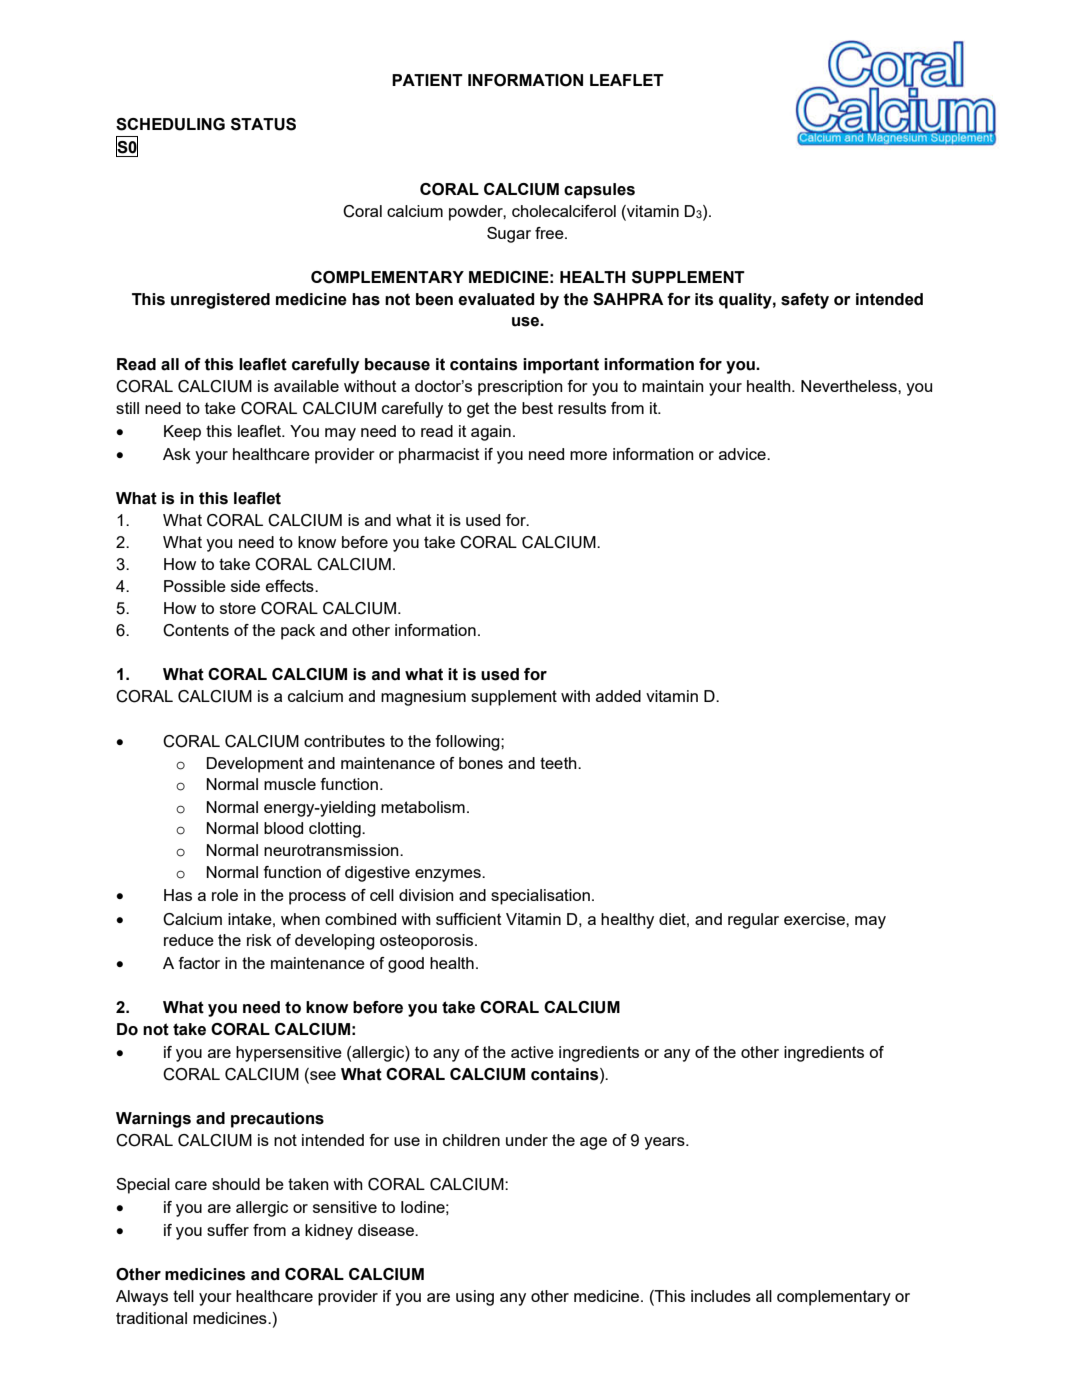  Describe the element at coordinates (743, 454) in the document. I see `advice` at that location.
